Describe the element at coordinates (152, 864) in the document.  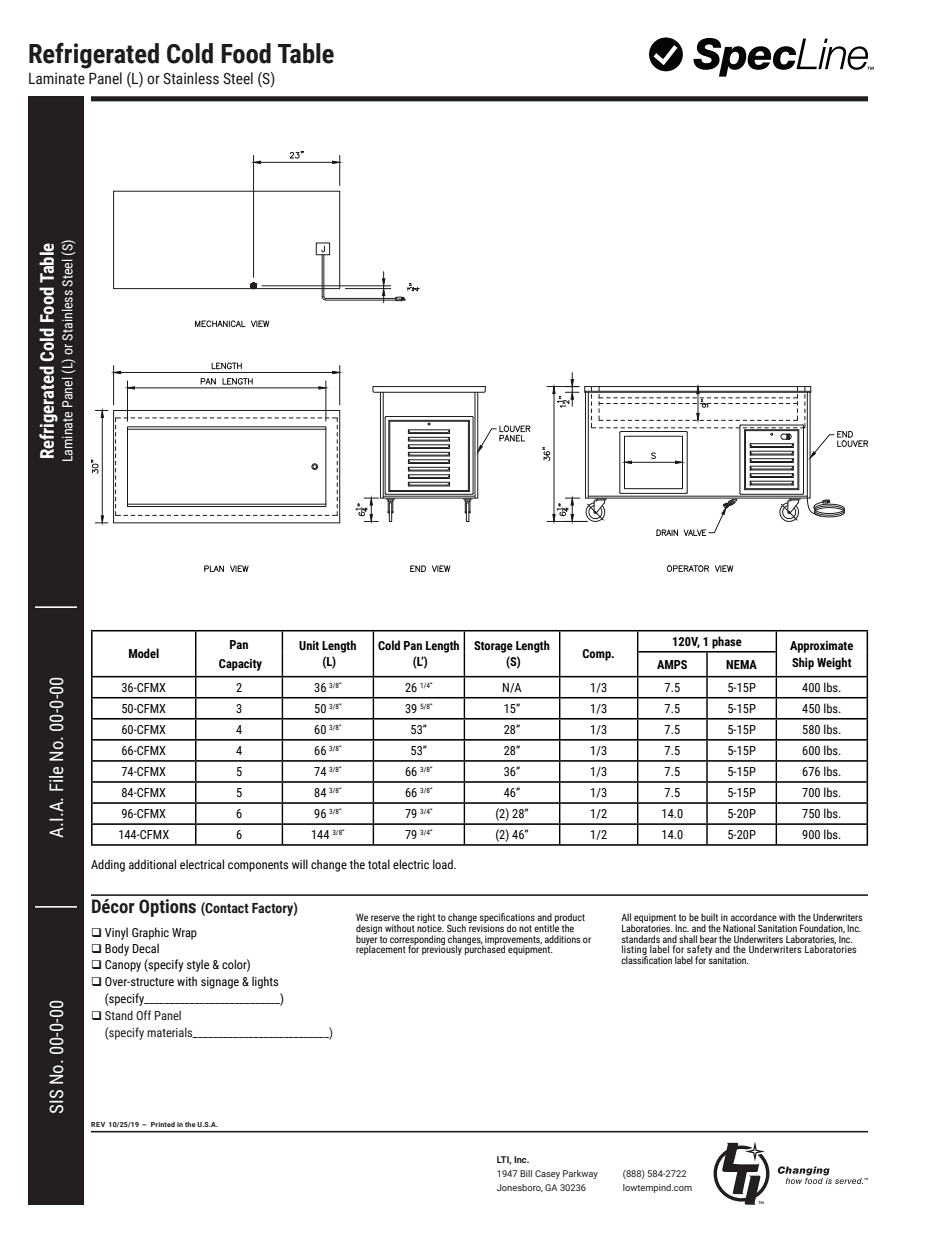
I see `additional` at that location.
